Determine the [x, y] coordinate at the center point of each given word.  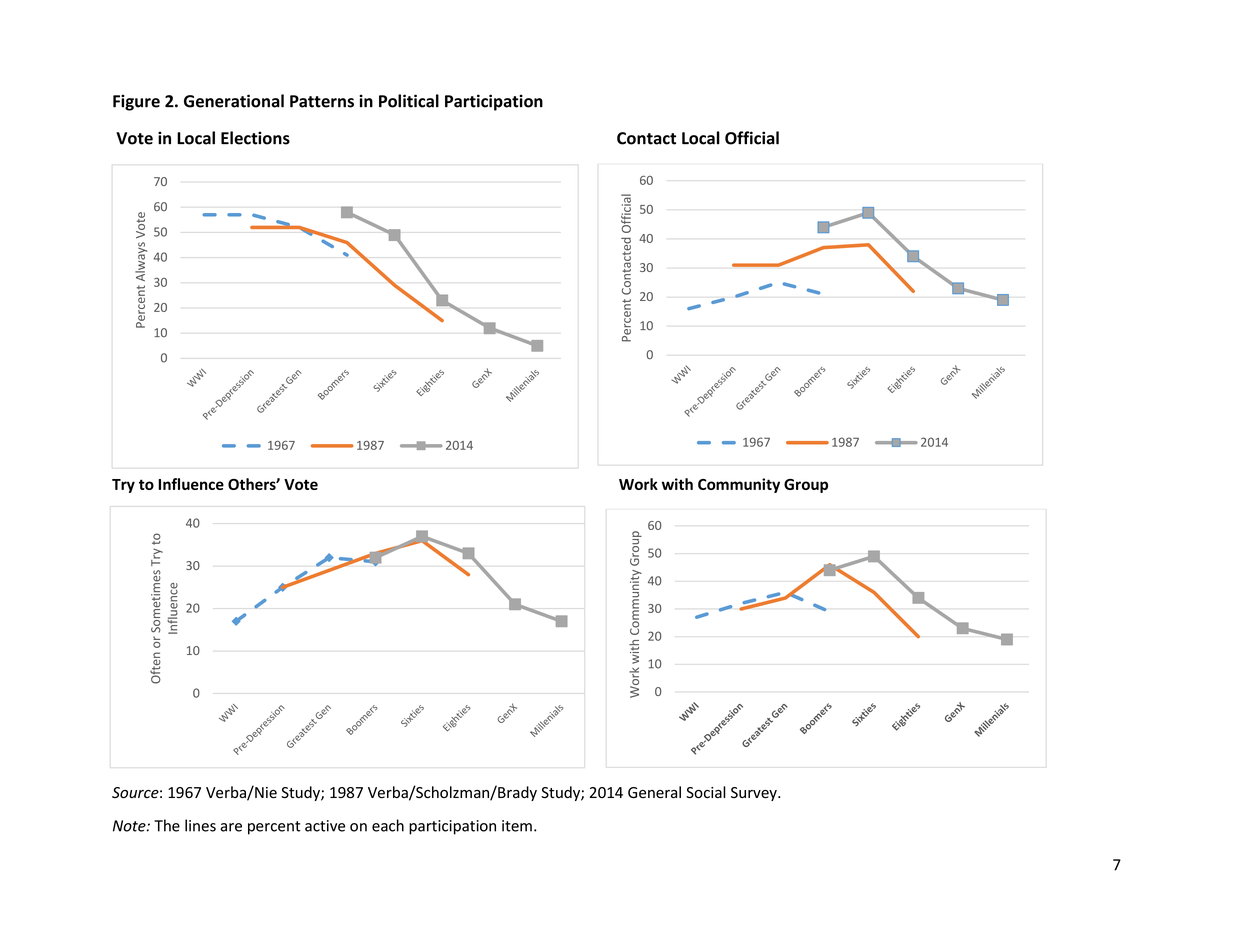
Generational [234, 101]
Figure [136, 102]
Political [409, 101]
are [231, 827]
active [325, 826]
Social [706, 792]
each [388, 825]
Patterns [322, 101]
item [517, 826]
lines [200, 825]
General [654, 792]
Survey [755, 794]
